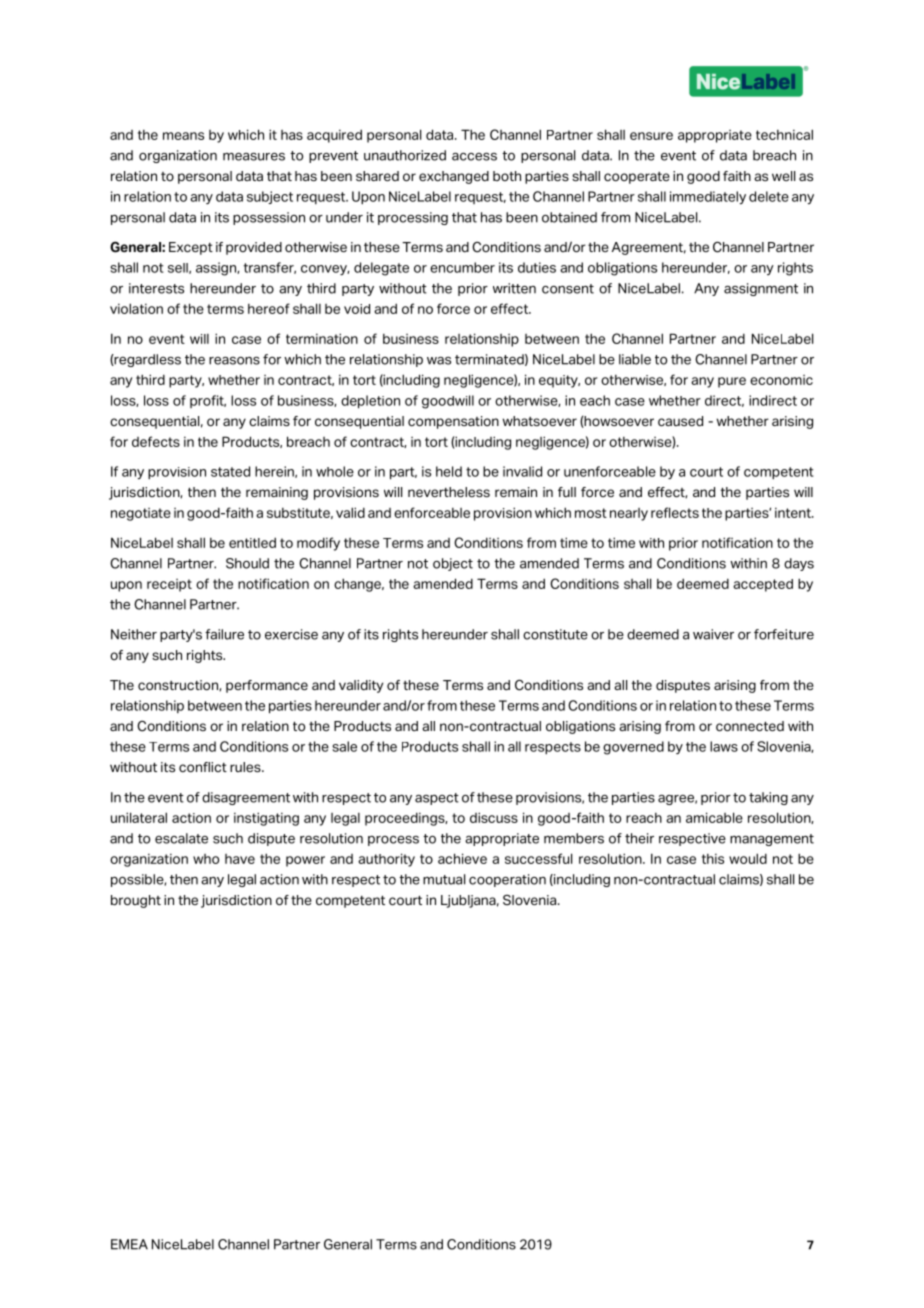  I want to click on mutual, so click(444, 879).
